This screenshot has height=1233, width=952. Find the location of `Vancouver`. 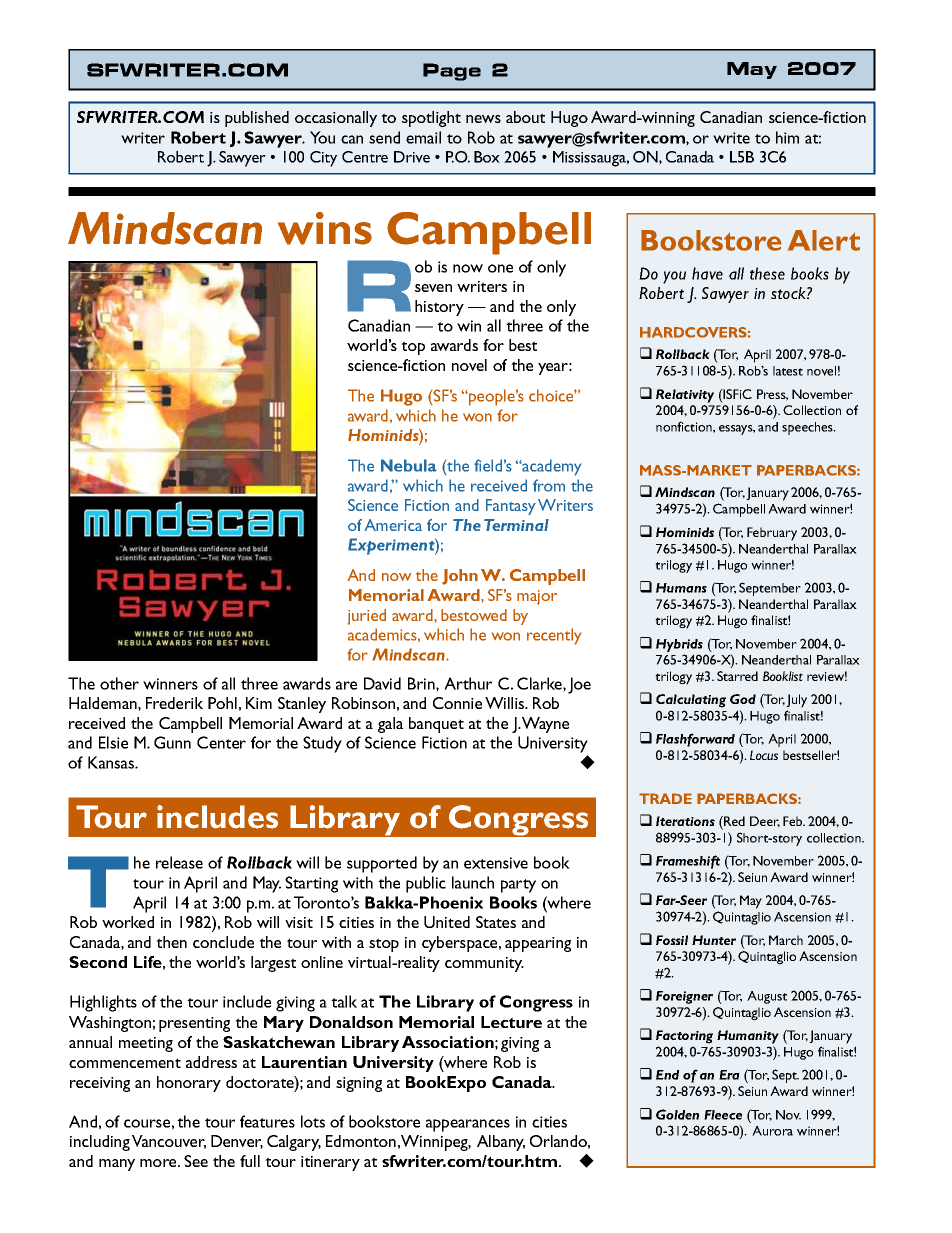

Vancouver is located at coordinates (169, 1142).
